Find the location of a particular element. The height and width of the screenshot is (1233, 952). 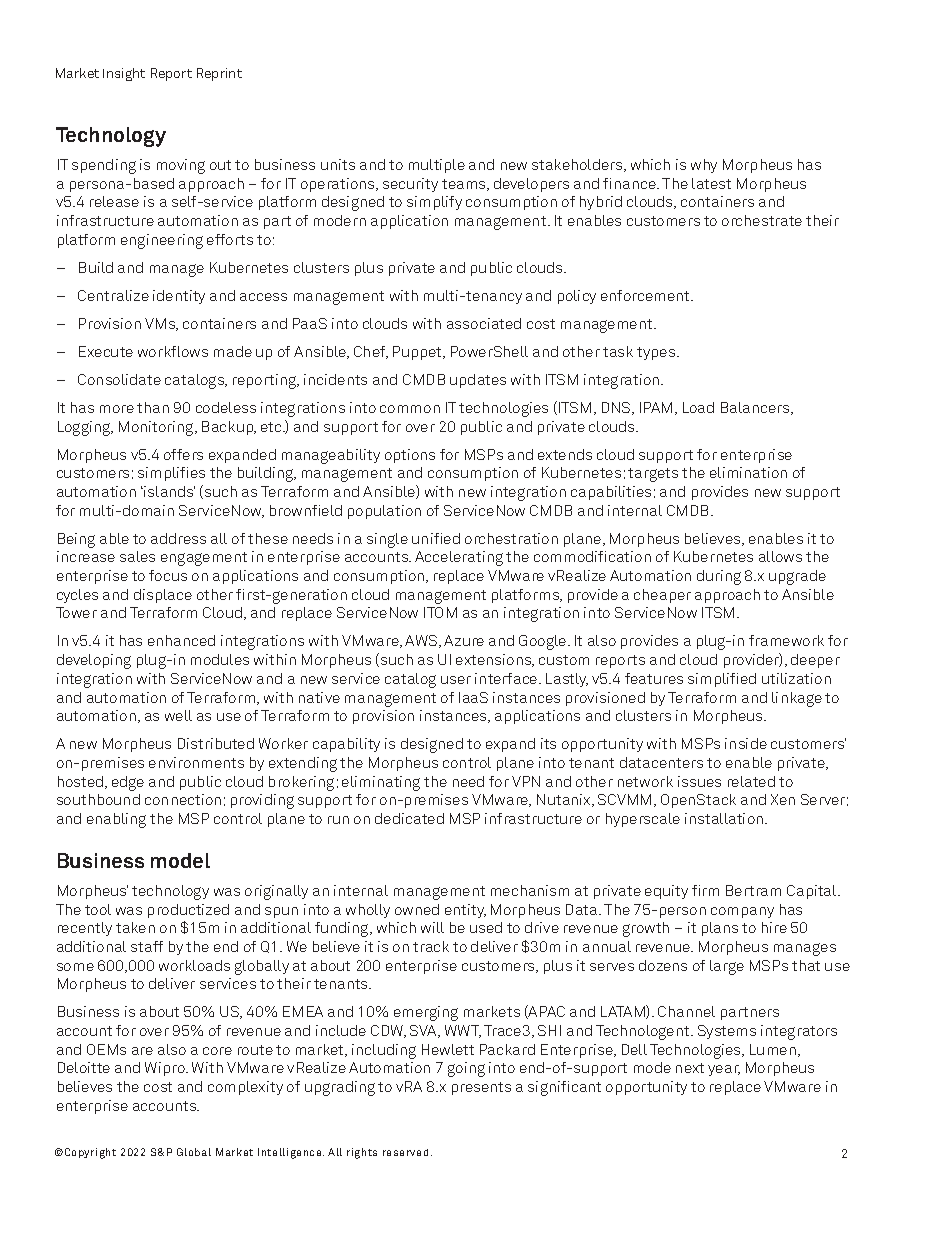

Azure is located at coordinates (464, 640).
